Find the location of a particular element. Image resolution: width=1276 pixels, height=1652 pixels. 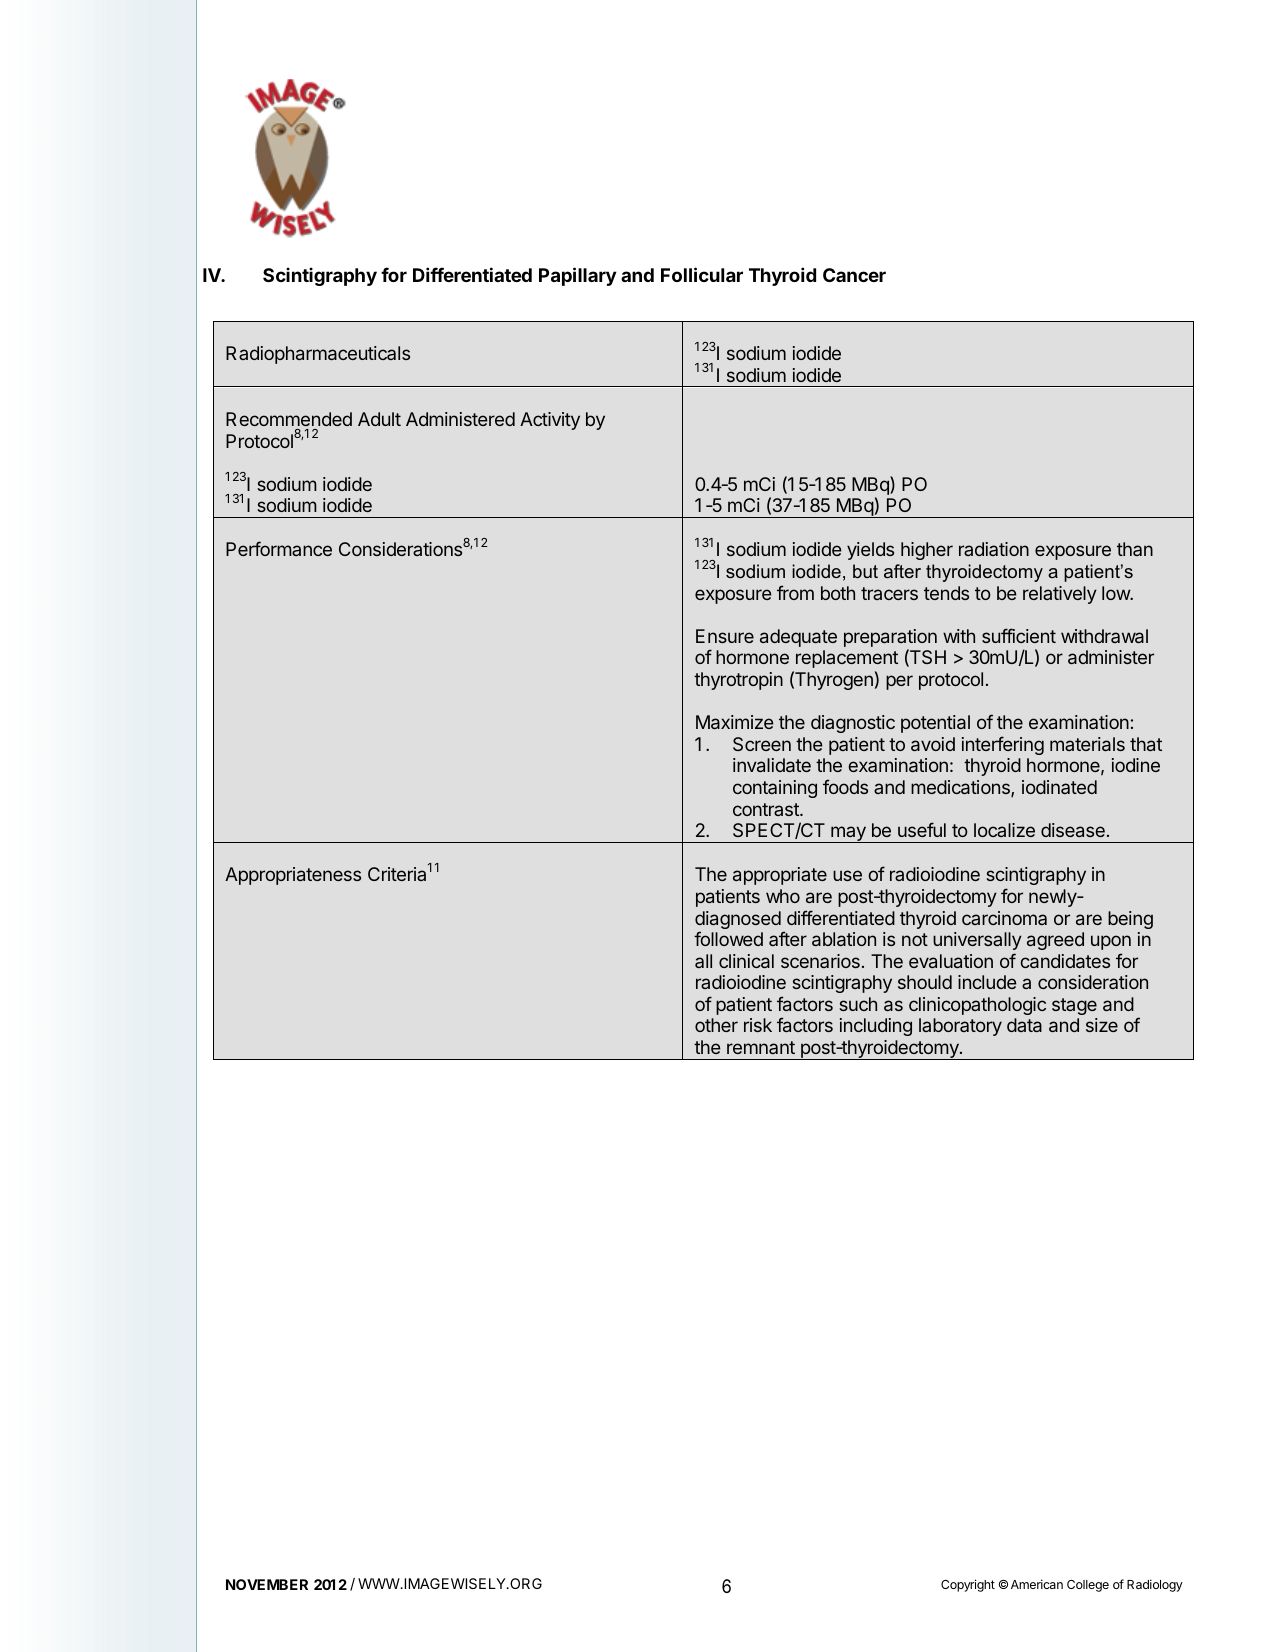

NOVEMBER is located at coordinates (267, 1584).
